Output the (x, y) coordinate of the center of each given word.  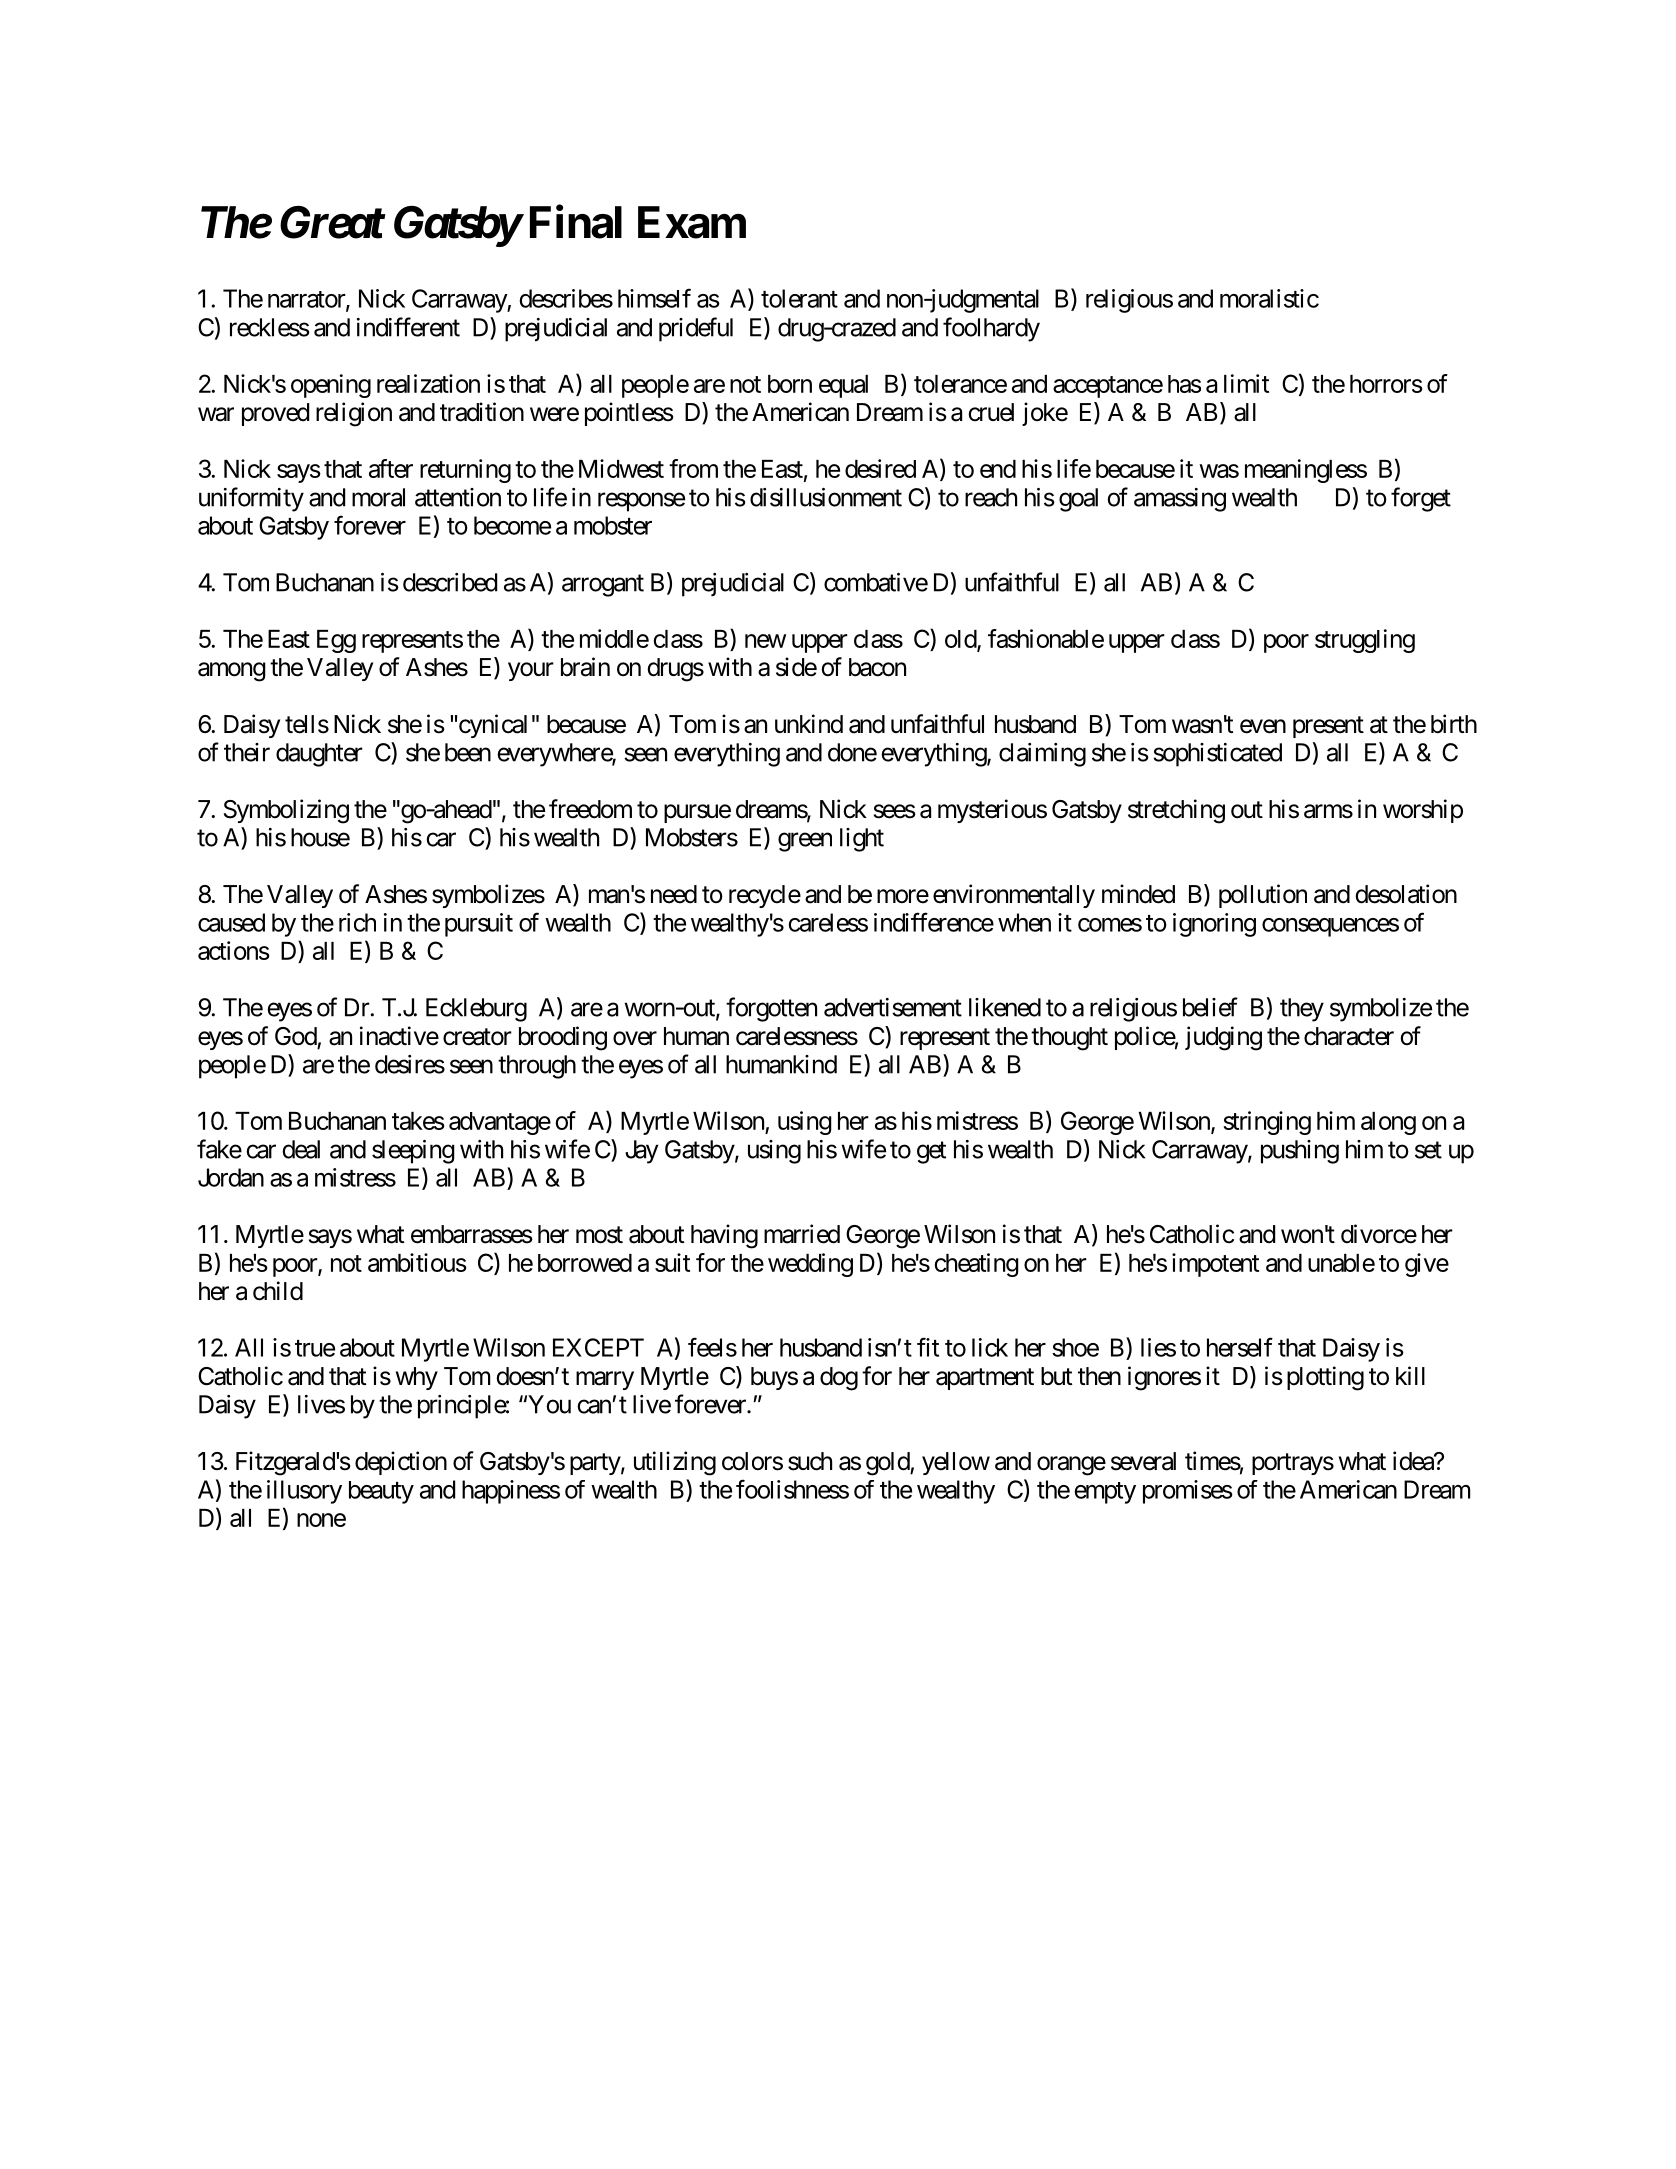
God (296, 1036)
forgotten (771, 1009)
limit (1246, 383)
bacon (877, 667)
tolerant (799, 298)
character (1349, 1036)
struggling (1365, 641)
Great (331, 222)
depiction (401, 1463)
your (531, 671)
